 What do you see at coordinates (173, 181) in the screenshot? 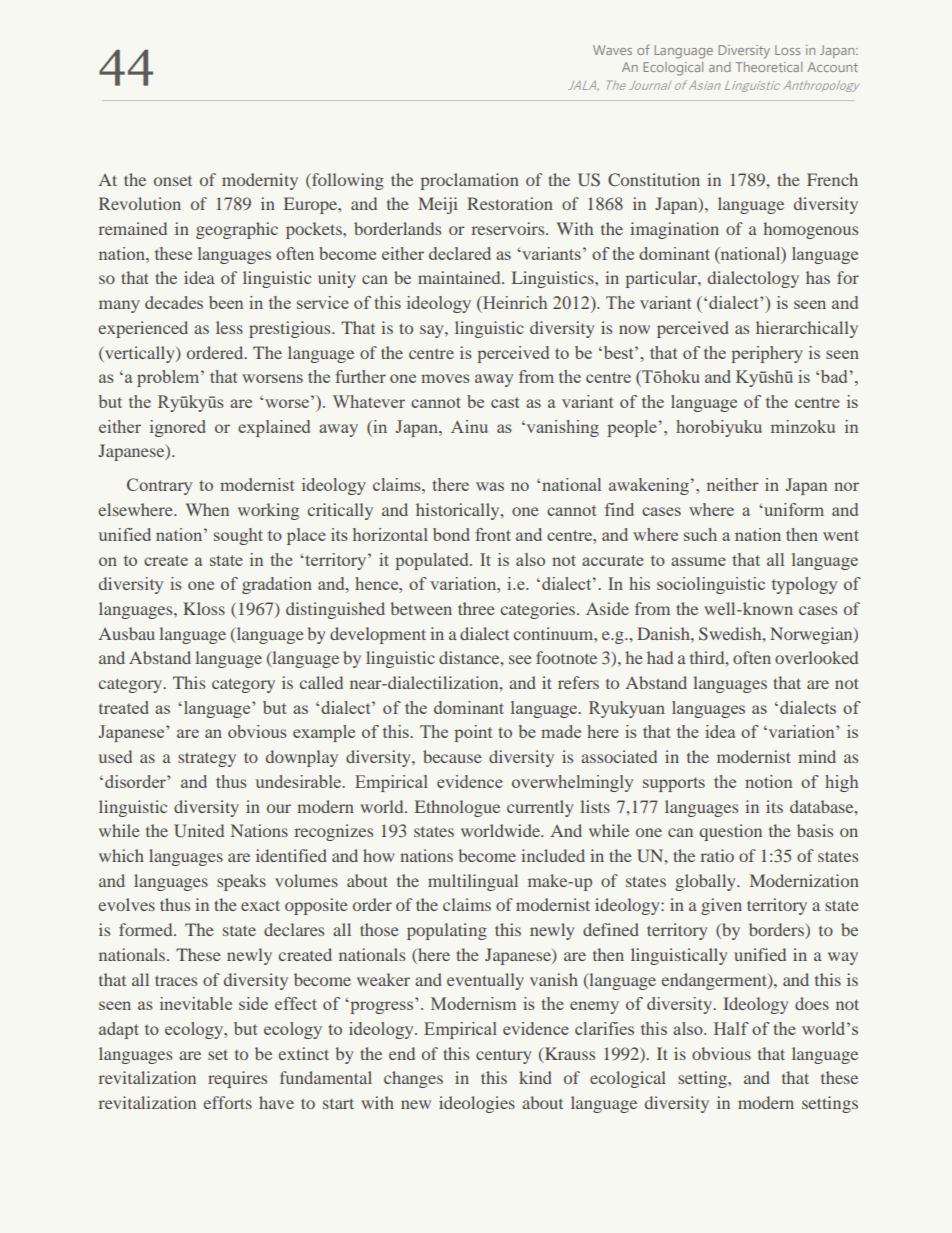
I see `onset` at bounding box center [173, 181].
